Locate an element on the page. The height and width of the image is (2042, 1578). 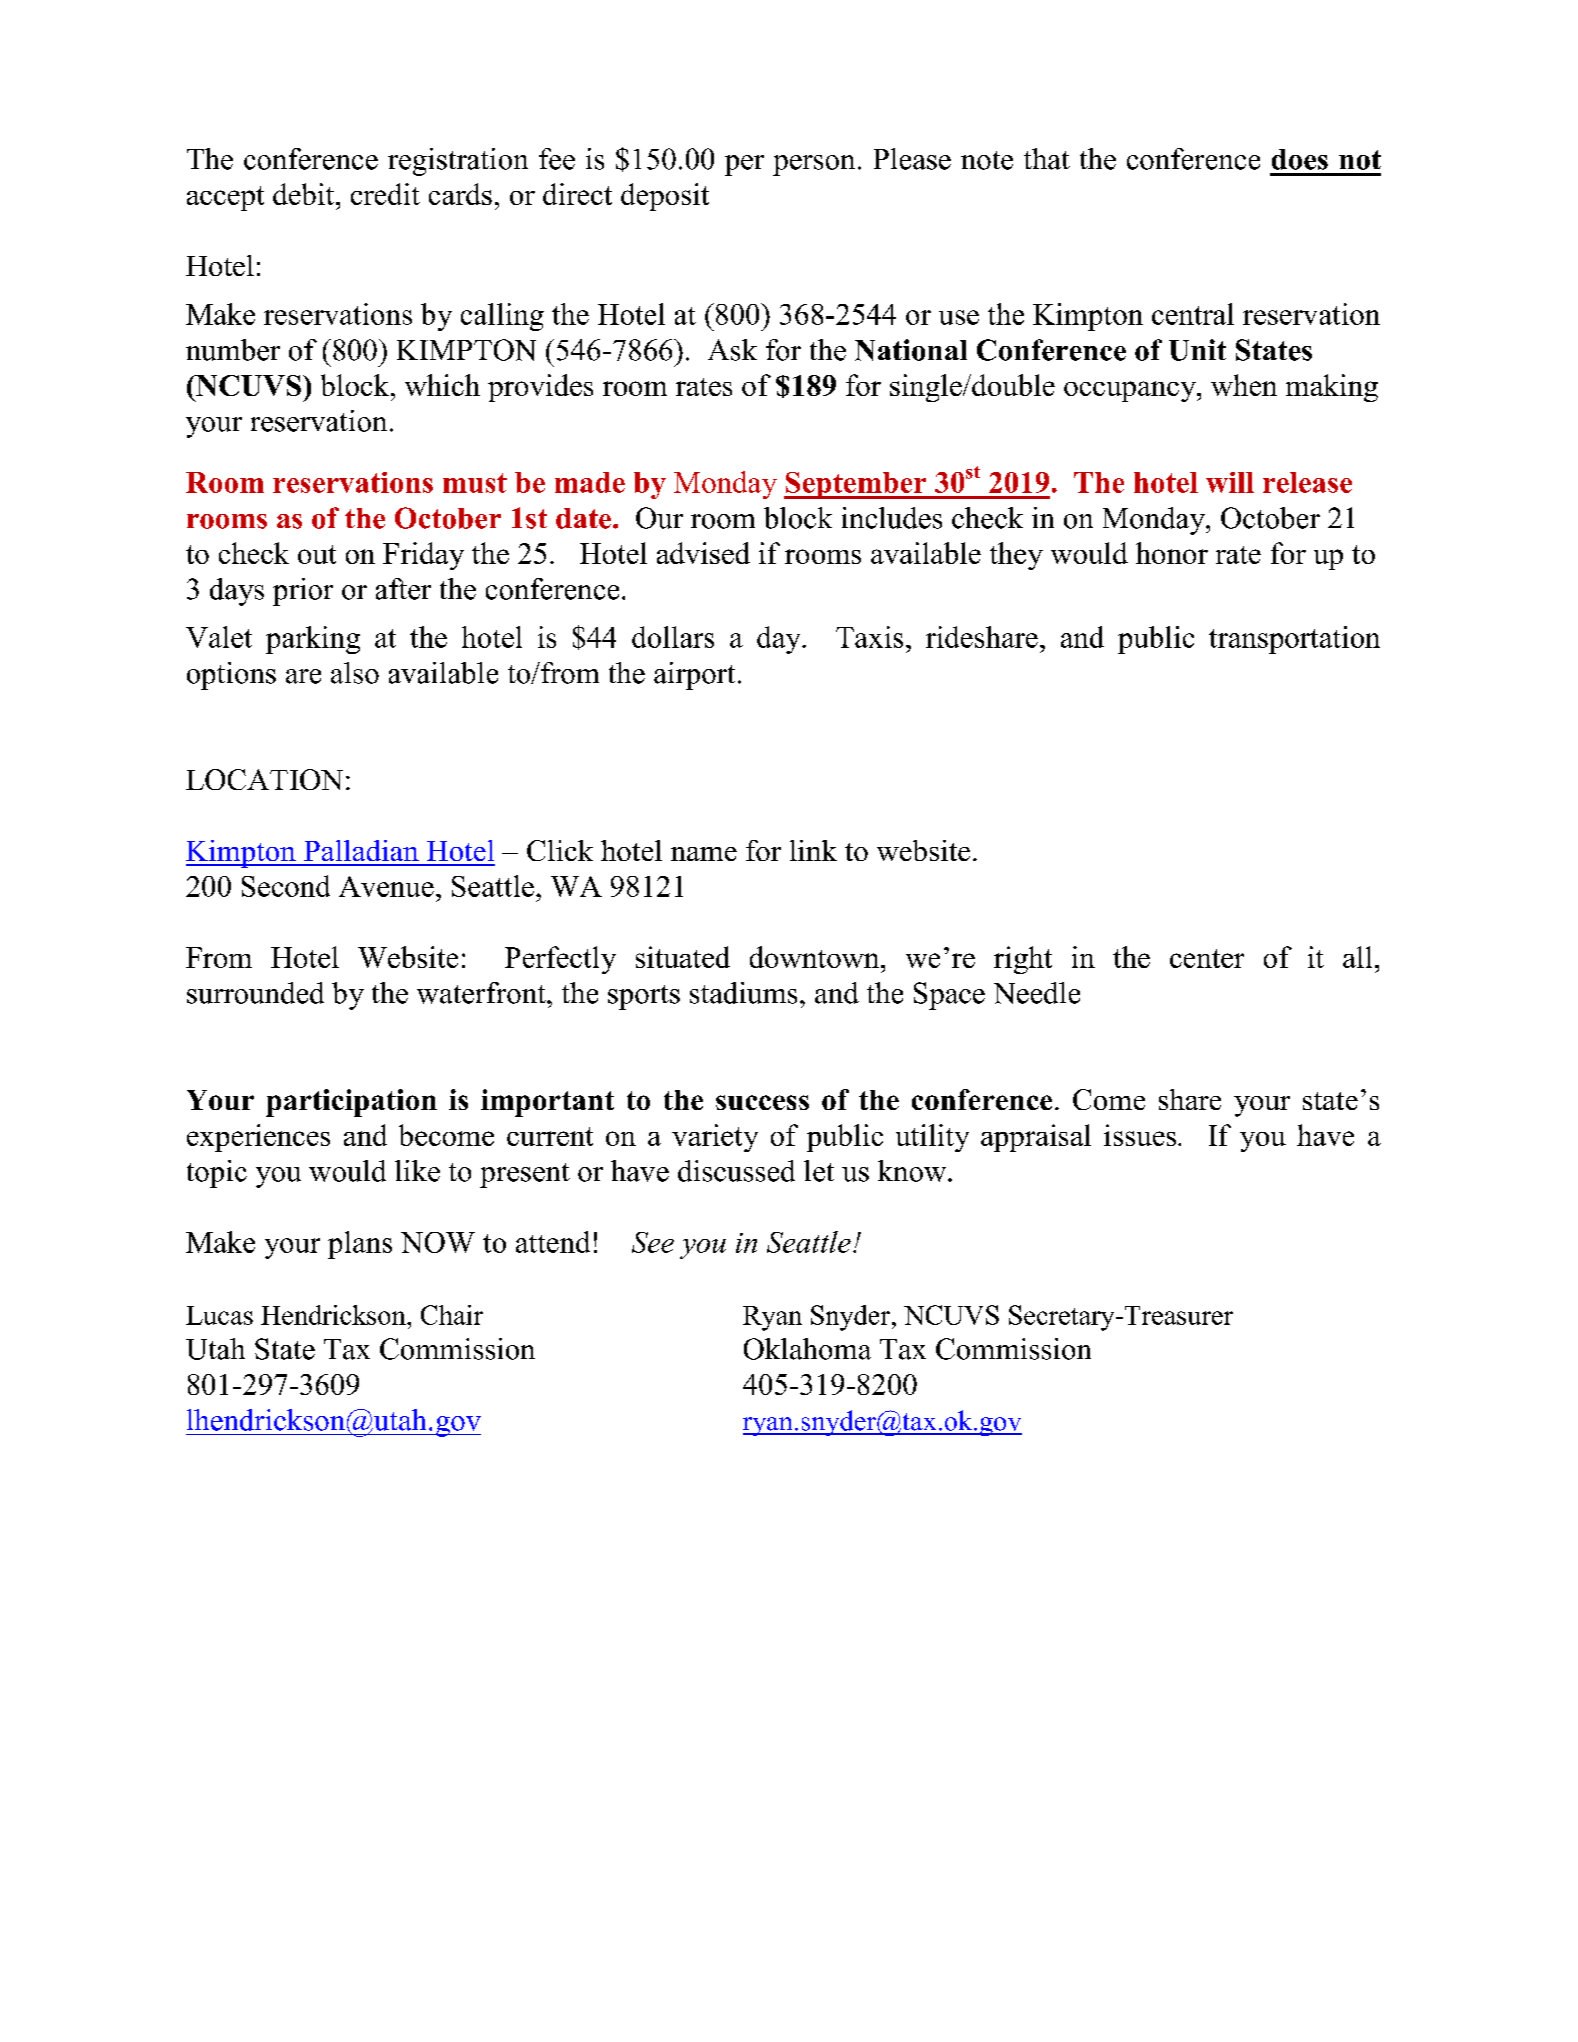
person is located at coordinates (814, 165).
